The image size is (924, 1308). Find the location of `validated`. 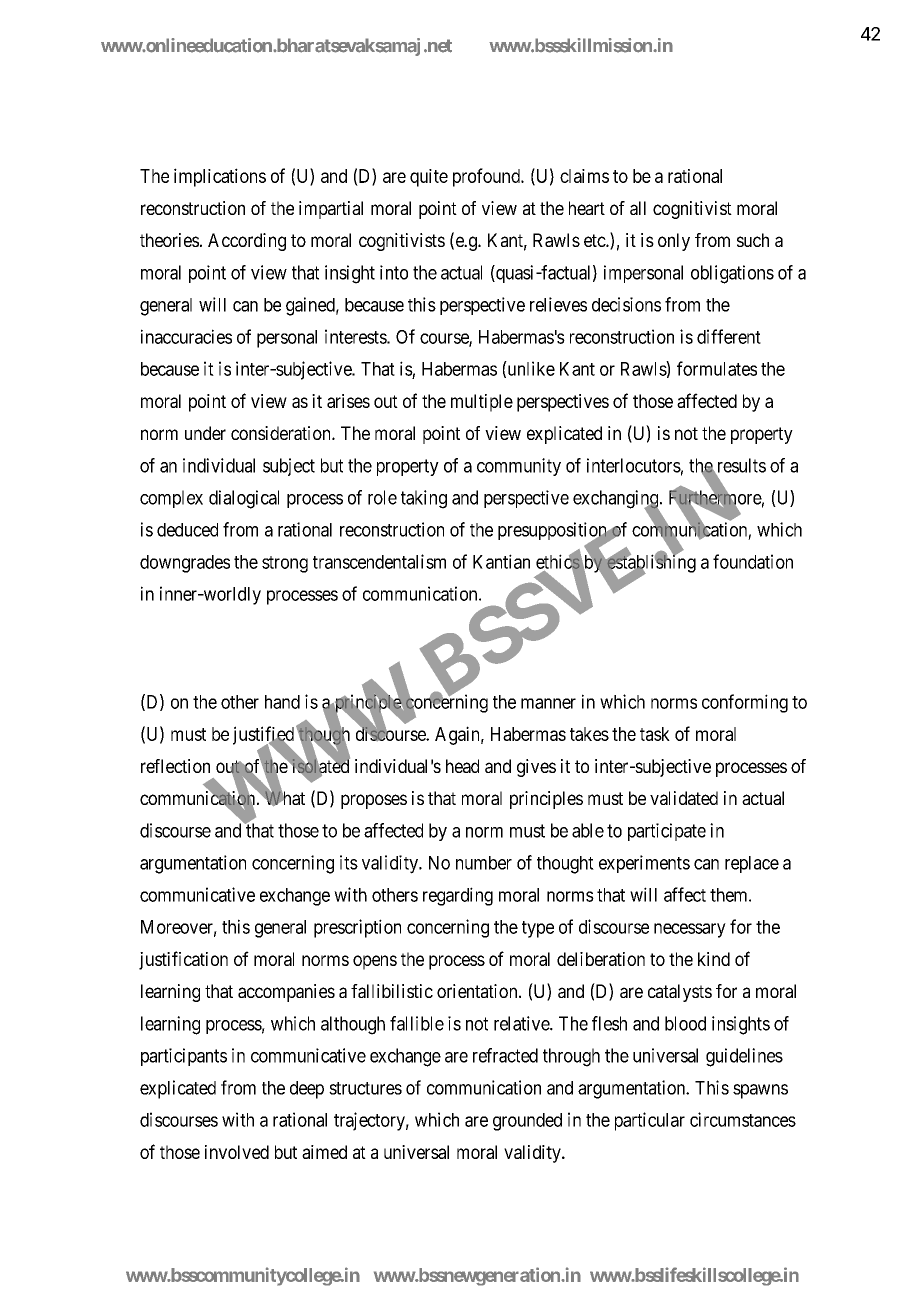

validated is located at coordinates (684, 798).
